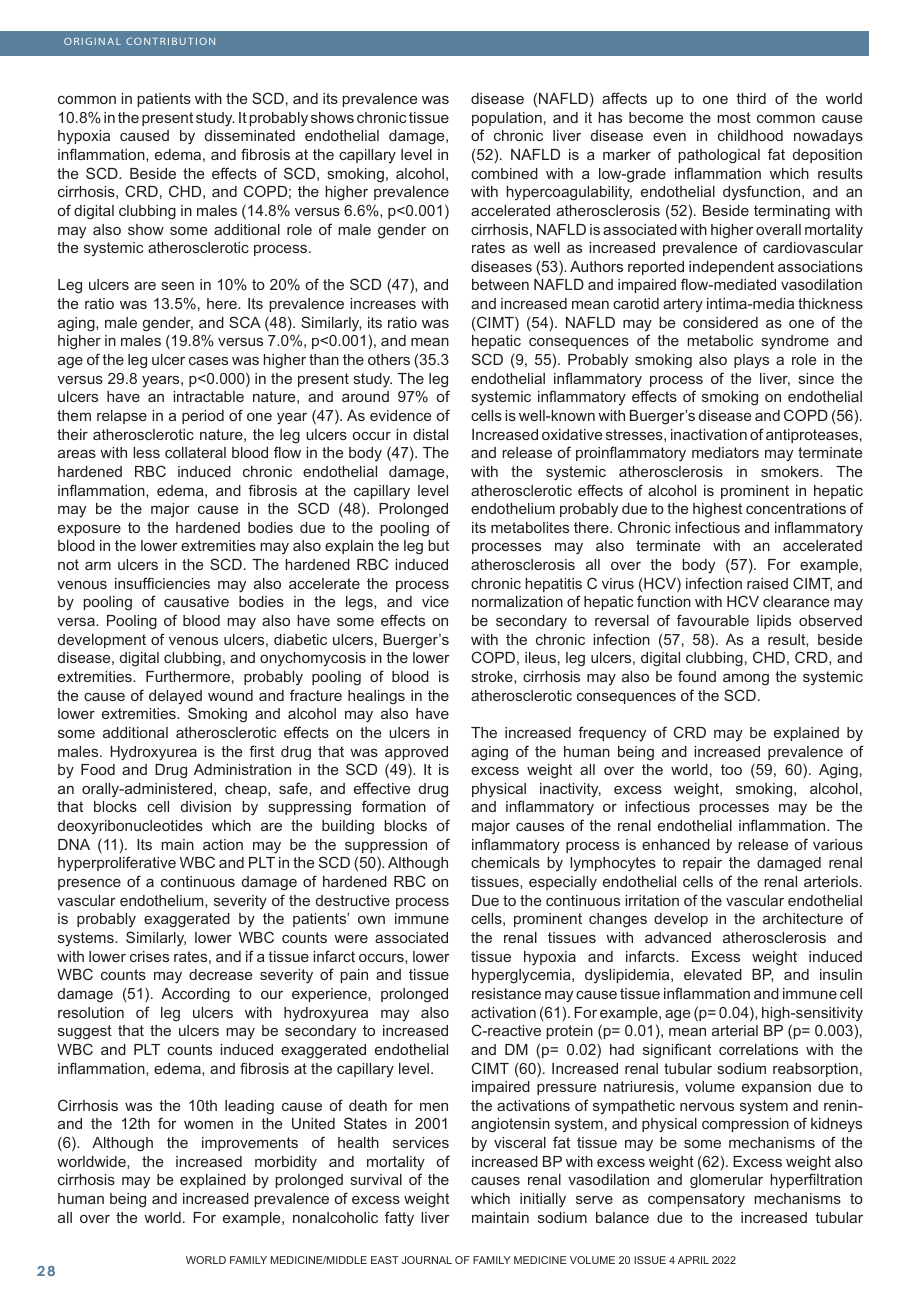  Describe the element at coordinates (507, 119) in the image. I see `population` at that location.
